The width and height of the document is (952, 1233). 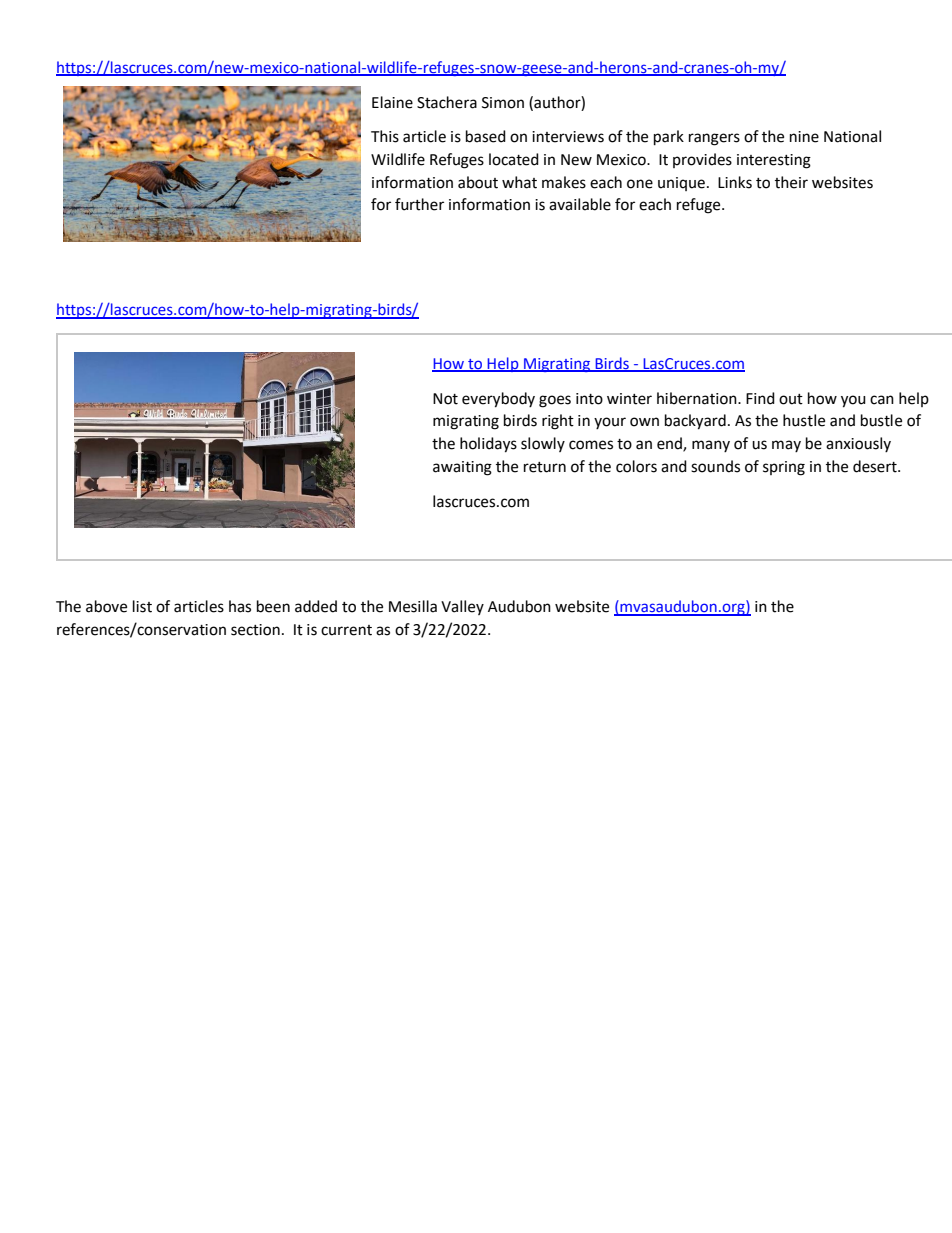 What do you see at coordinates (498, 400) in the document?
I see `everybody` at bounding box center [498, 400].
